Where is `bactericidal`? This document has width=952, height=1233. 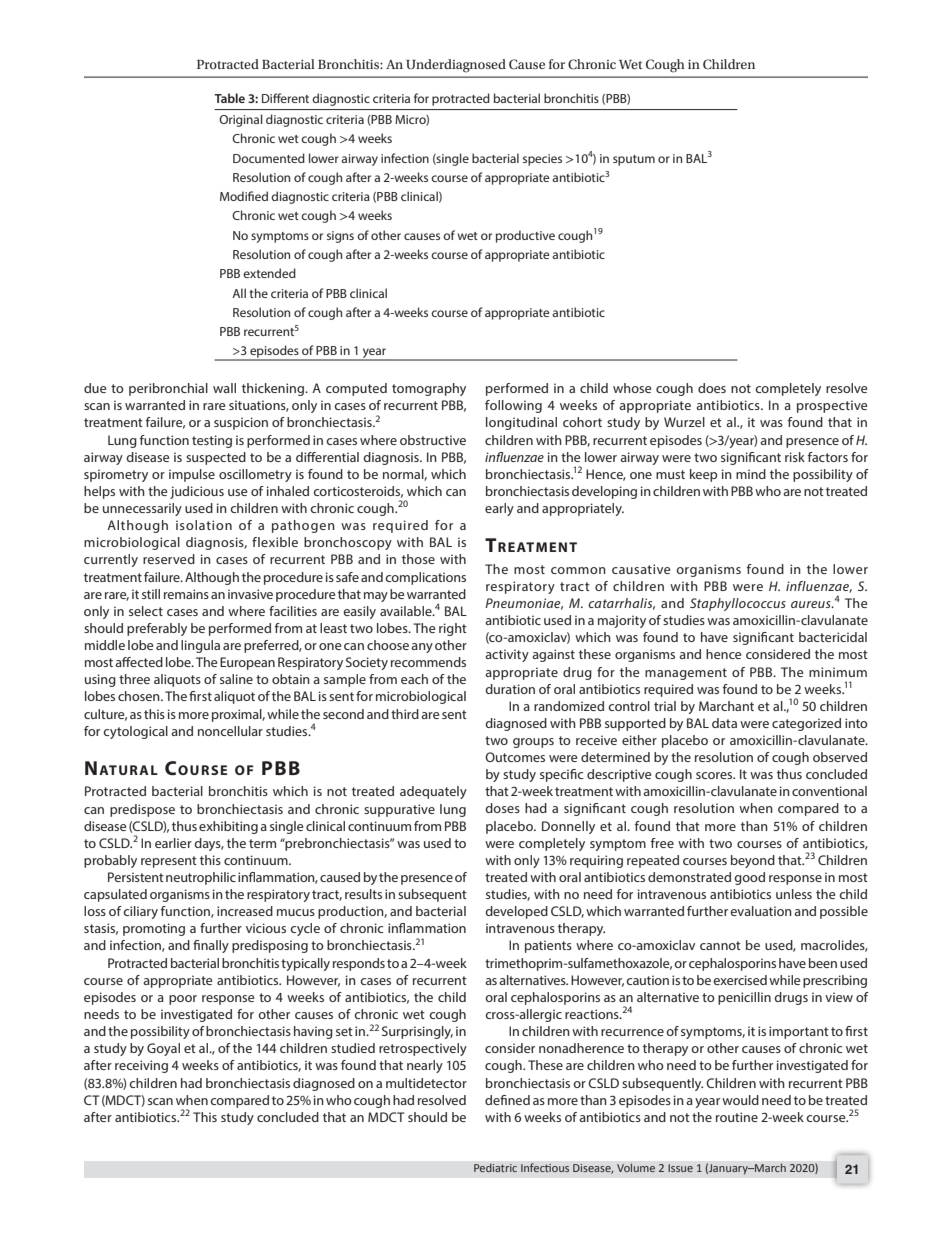
bactericidal is located at coordinates (833, 637).
